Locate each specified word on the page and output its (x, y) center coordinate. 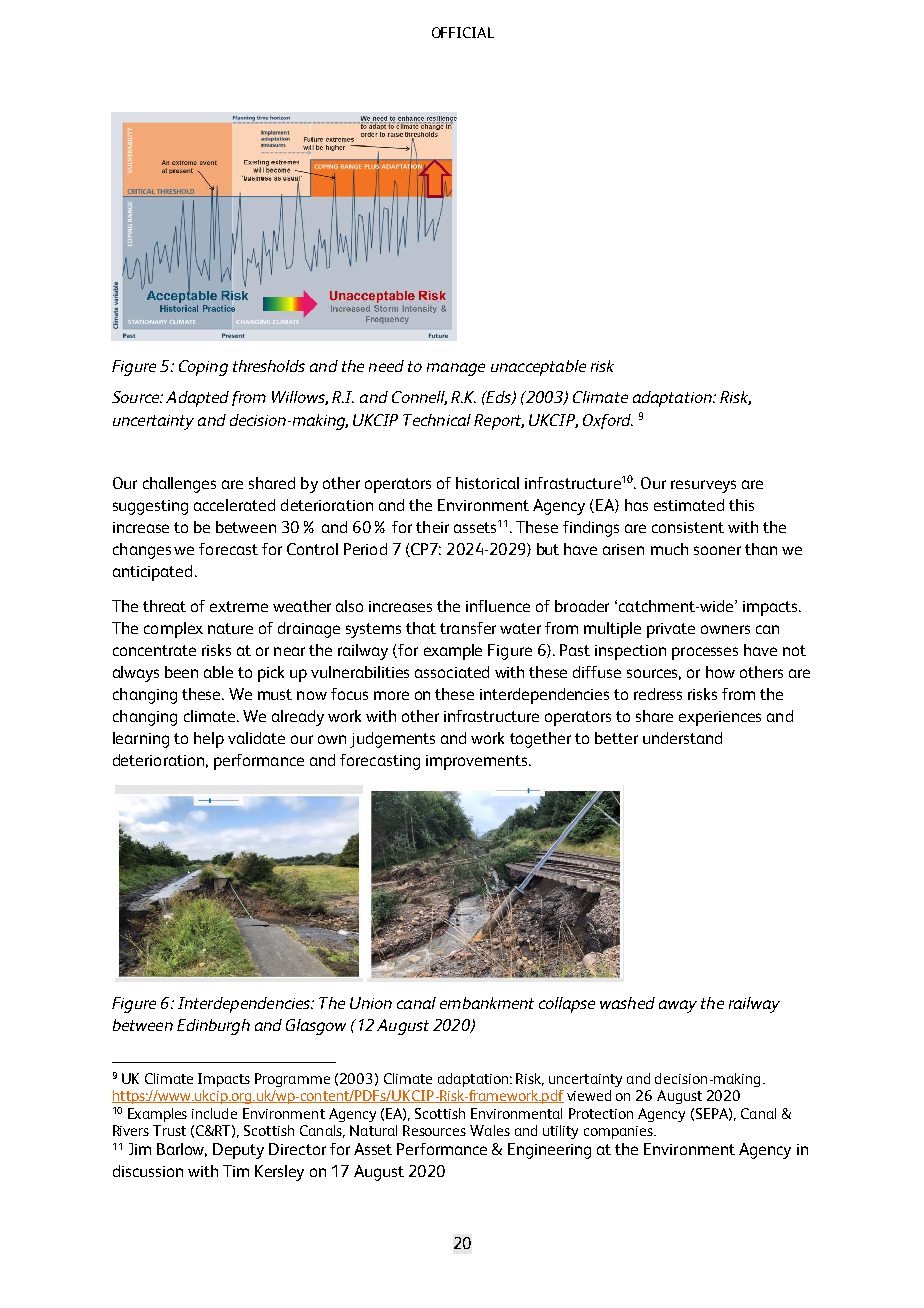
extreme (239, 606)
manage (456, 369)
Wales (490, 1130)
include (214, 1113)
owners (725, 629)
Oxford (608, 421)
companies (619, 1132)
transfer (468, 628)
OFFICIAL (463, 32)
